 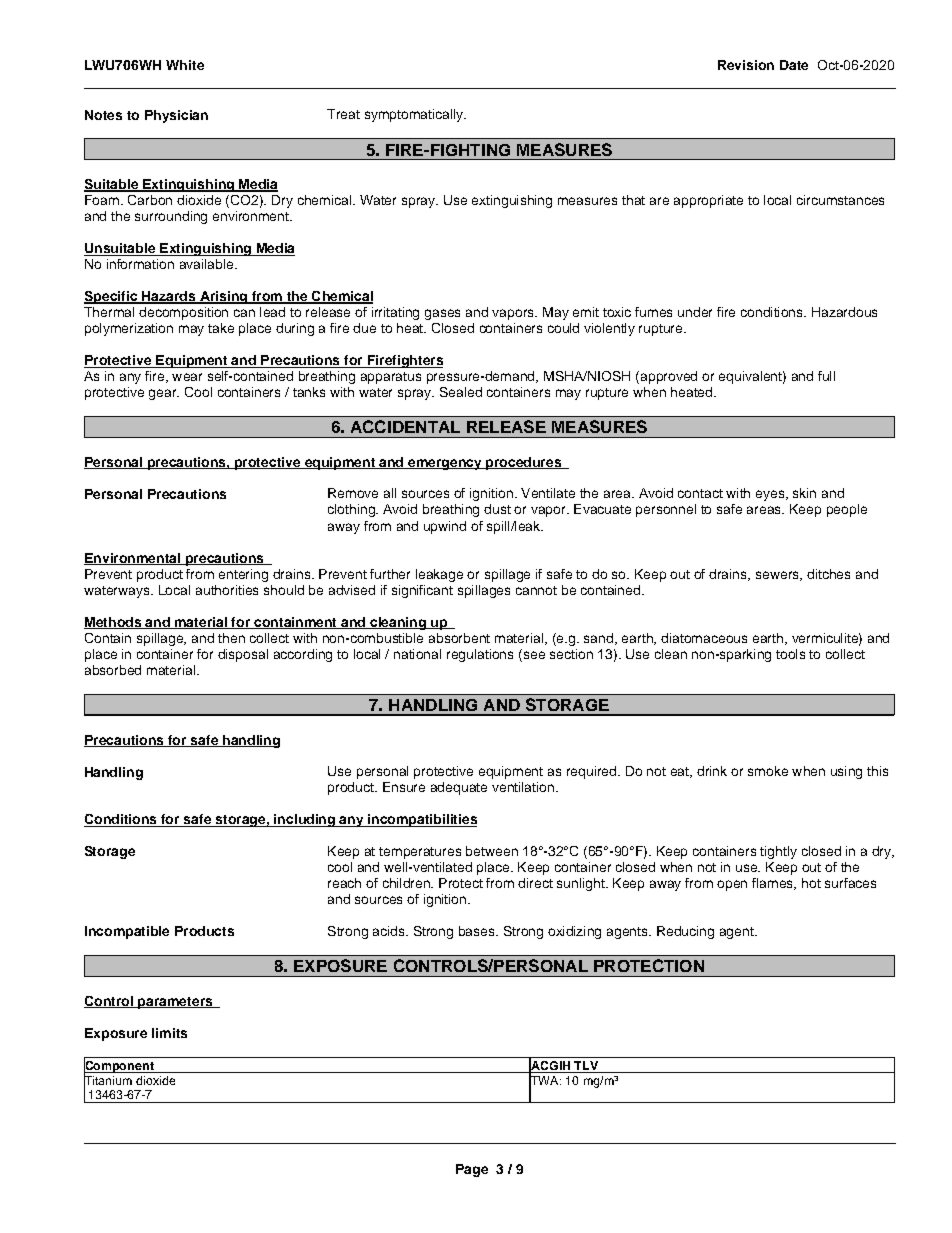 What do you see at coordinates (794, 65) in the screenshot?
I see `Date` at bounding box center [794, 65].
